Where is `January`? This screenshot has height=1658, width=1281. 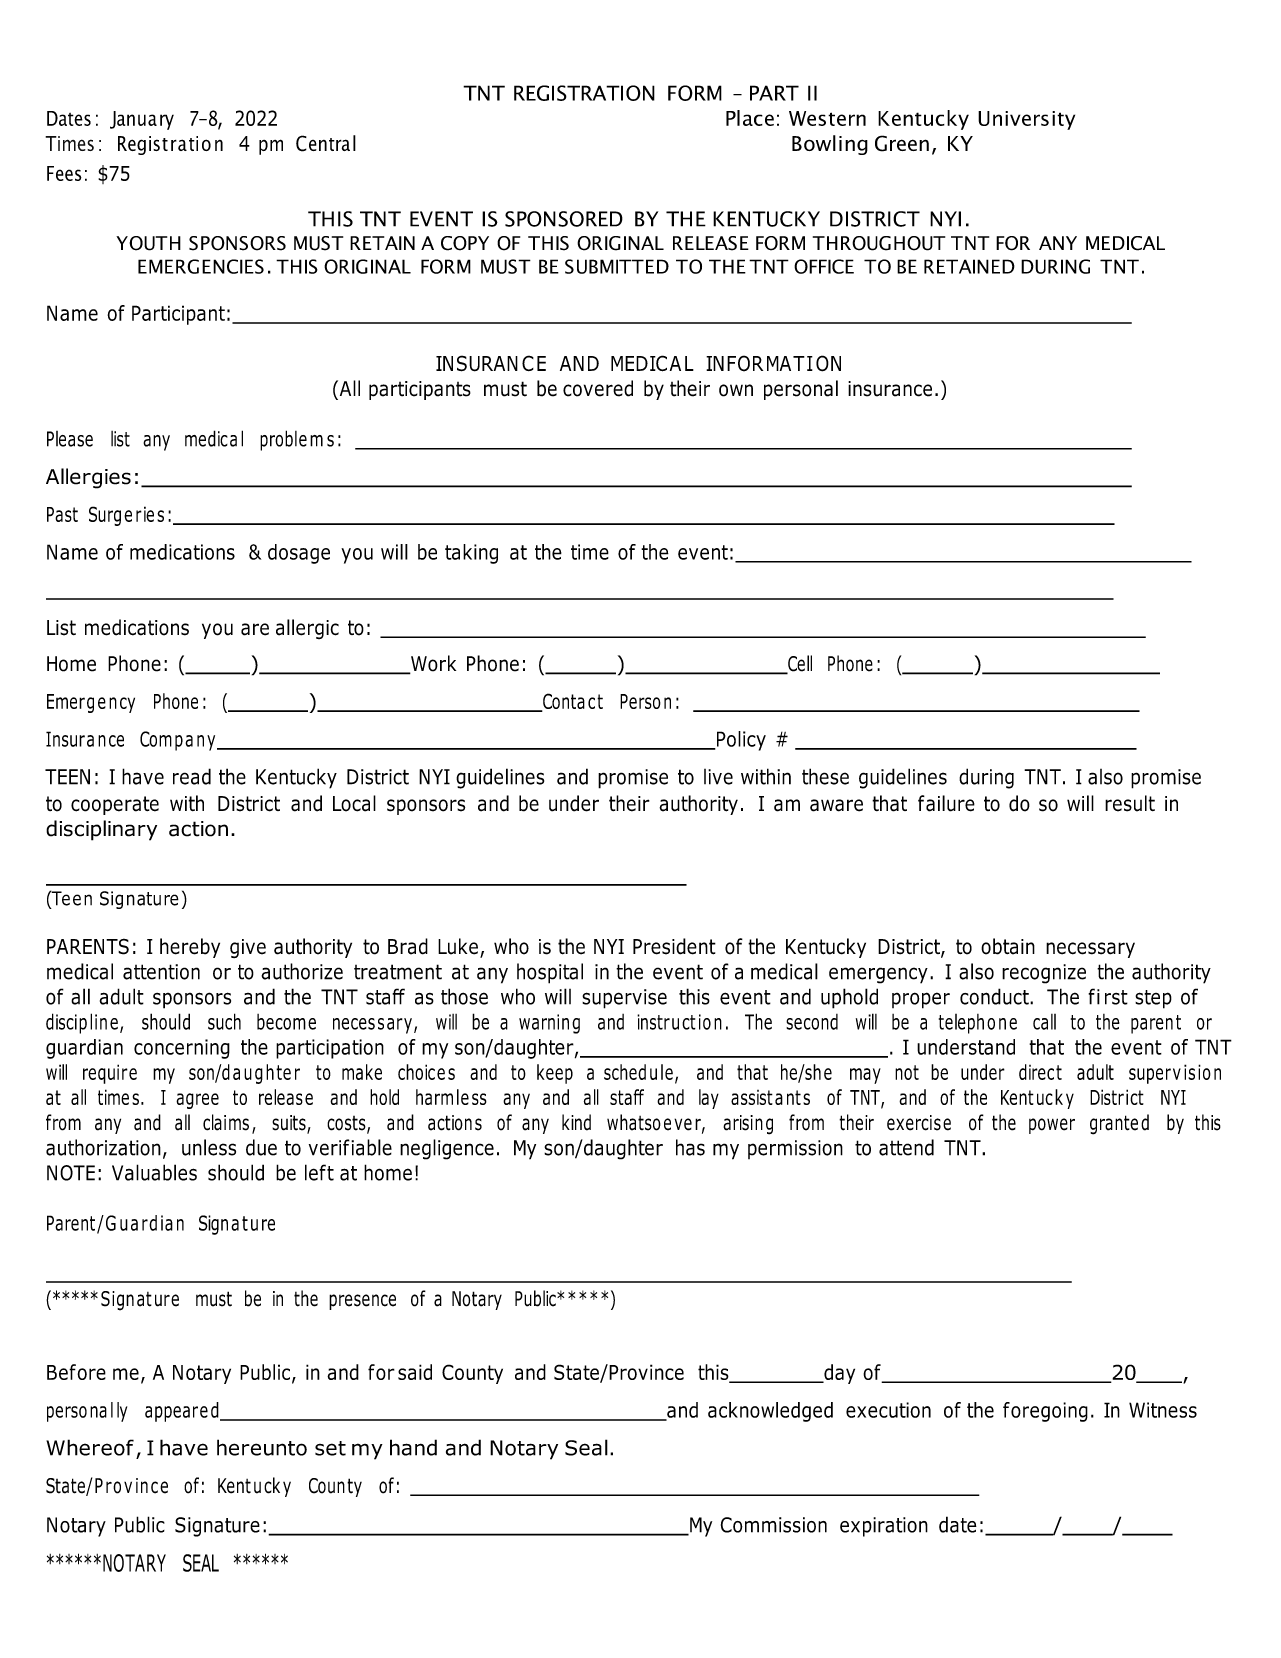
January is located at coordinates (142, 120).
